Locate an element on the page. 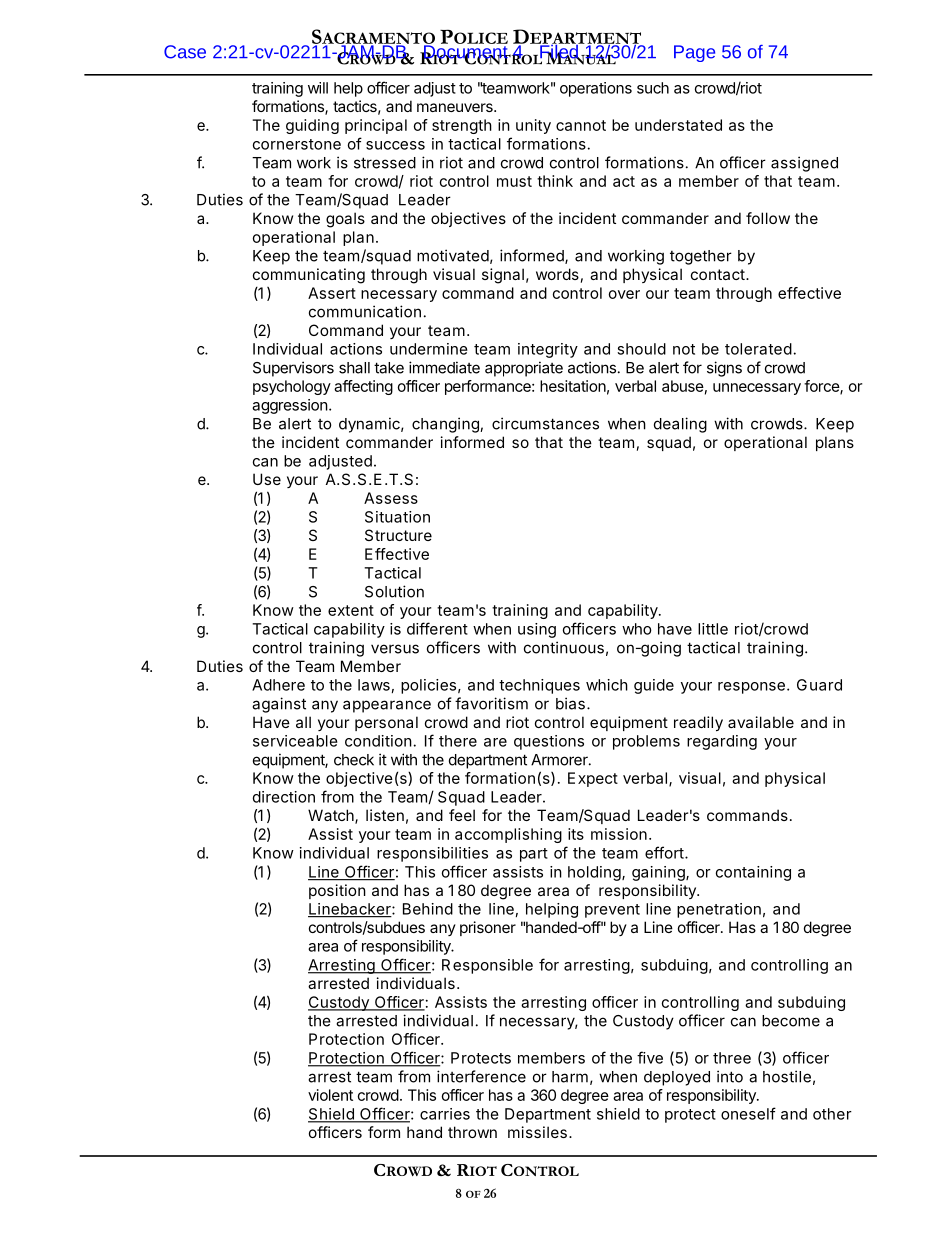 This page has height=1233, width=952. little is located at coordinates (713, 629).
